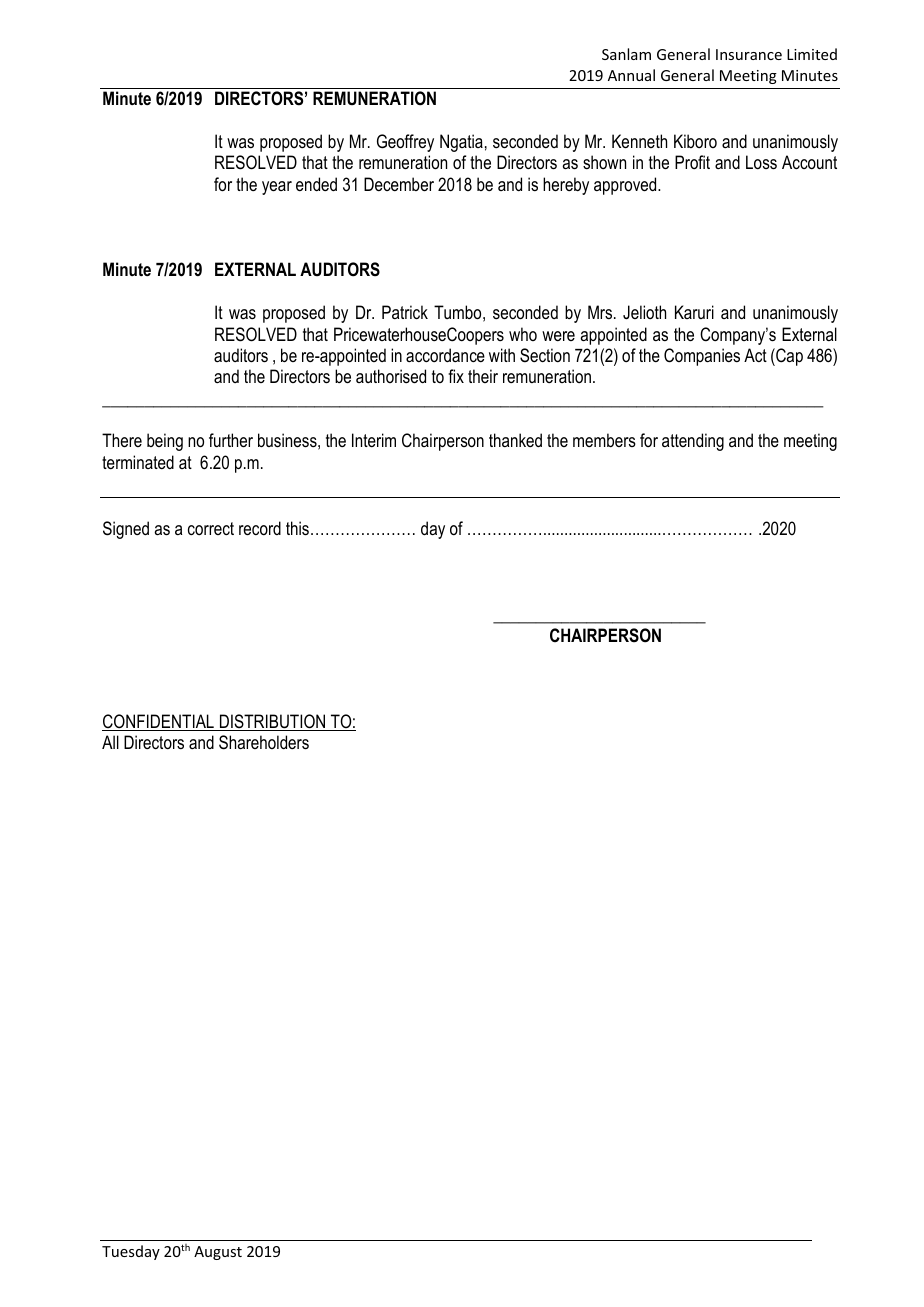 This screenshot has width=924, height=1307. Describe the element at coordinates (264, 742) in the screenshot. I see `Shareholders` at that location.
